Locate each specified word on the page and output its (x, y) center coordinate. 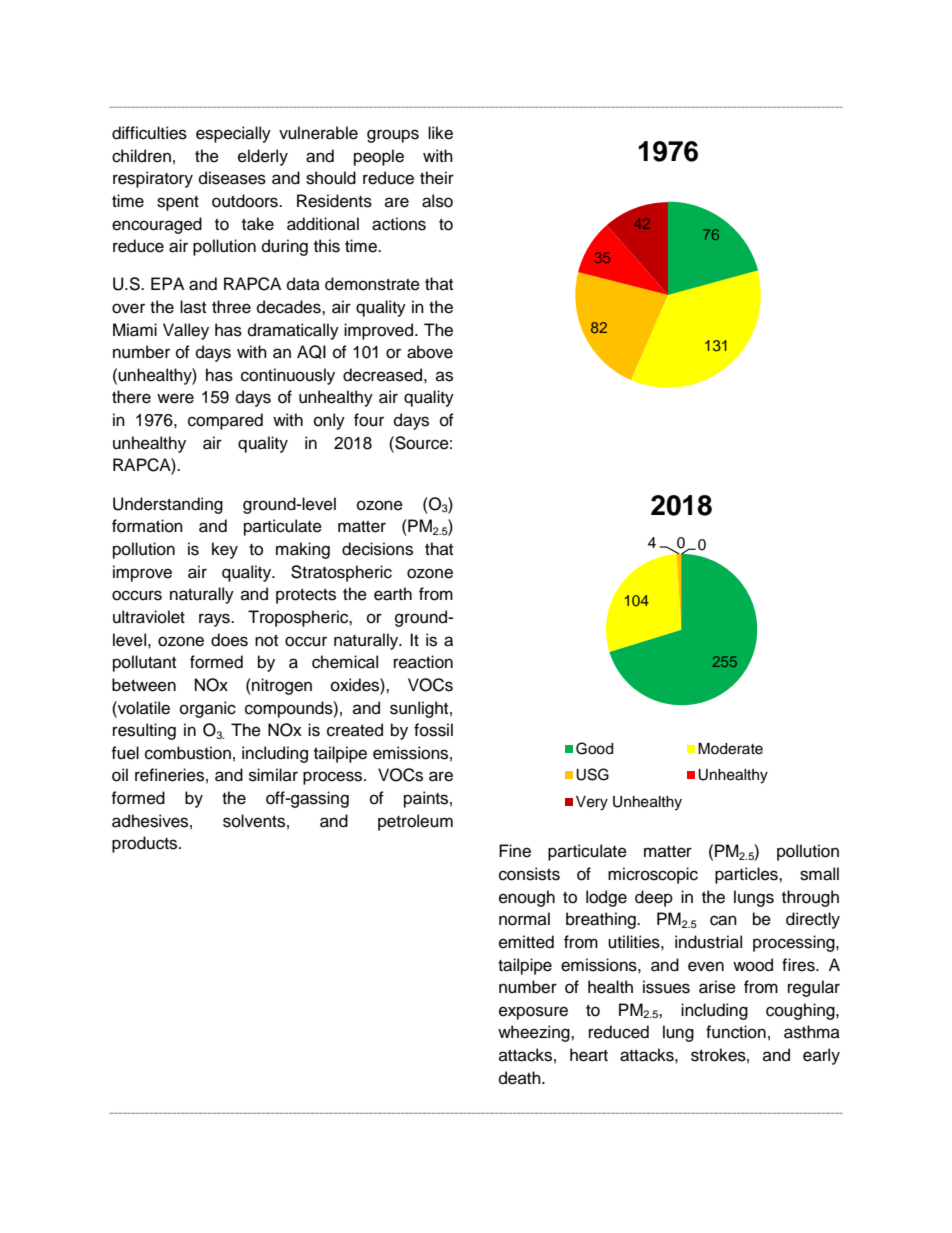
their (437, 178)
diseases (232, 178)
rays (215, 620)
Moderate (730, 749)
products (146, 844)
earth (393, 594)
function (736, 1032)
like (440, 133)
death (521, 1078)
